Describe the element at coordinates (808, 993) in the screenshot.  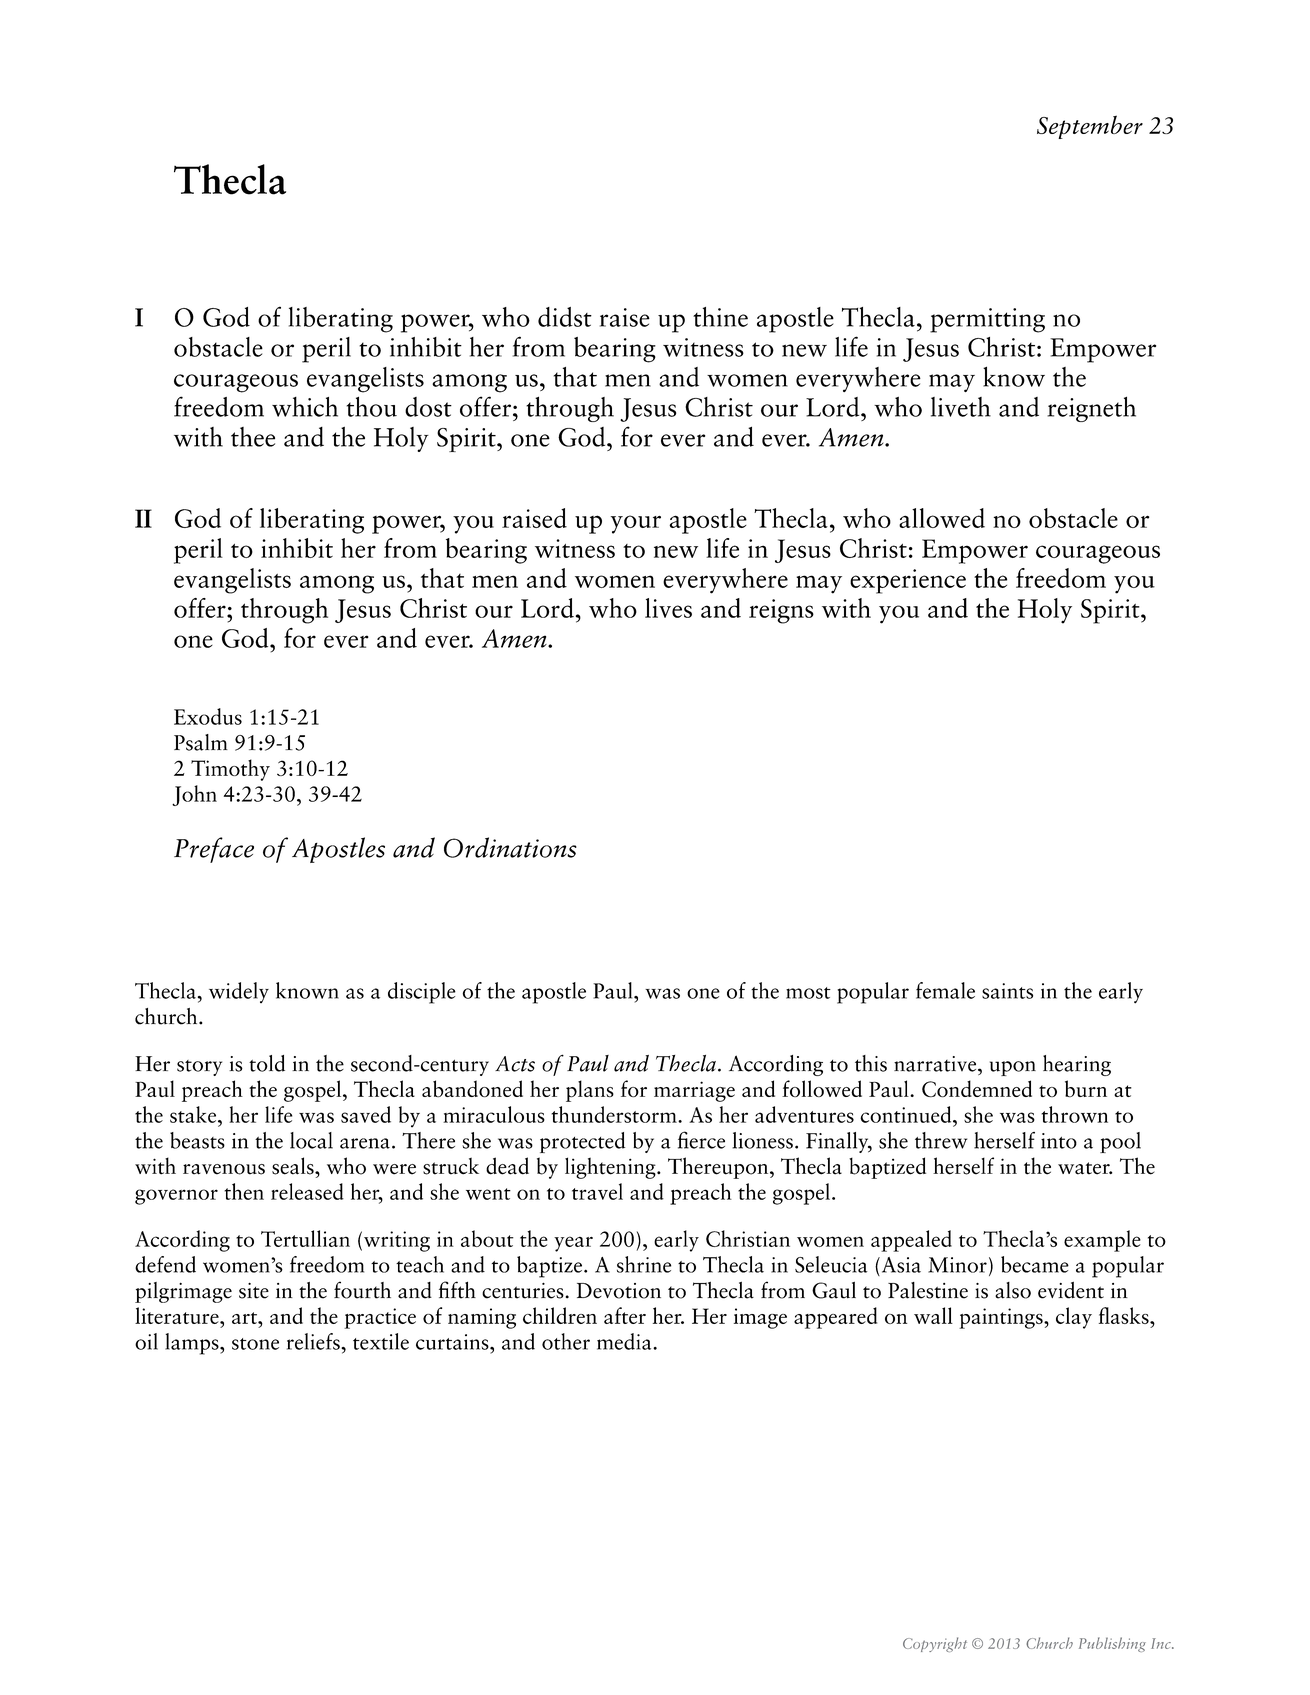
I see `most` at that location.
